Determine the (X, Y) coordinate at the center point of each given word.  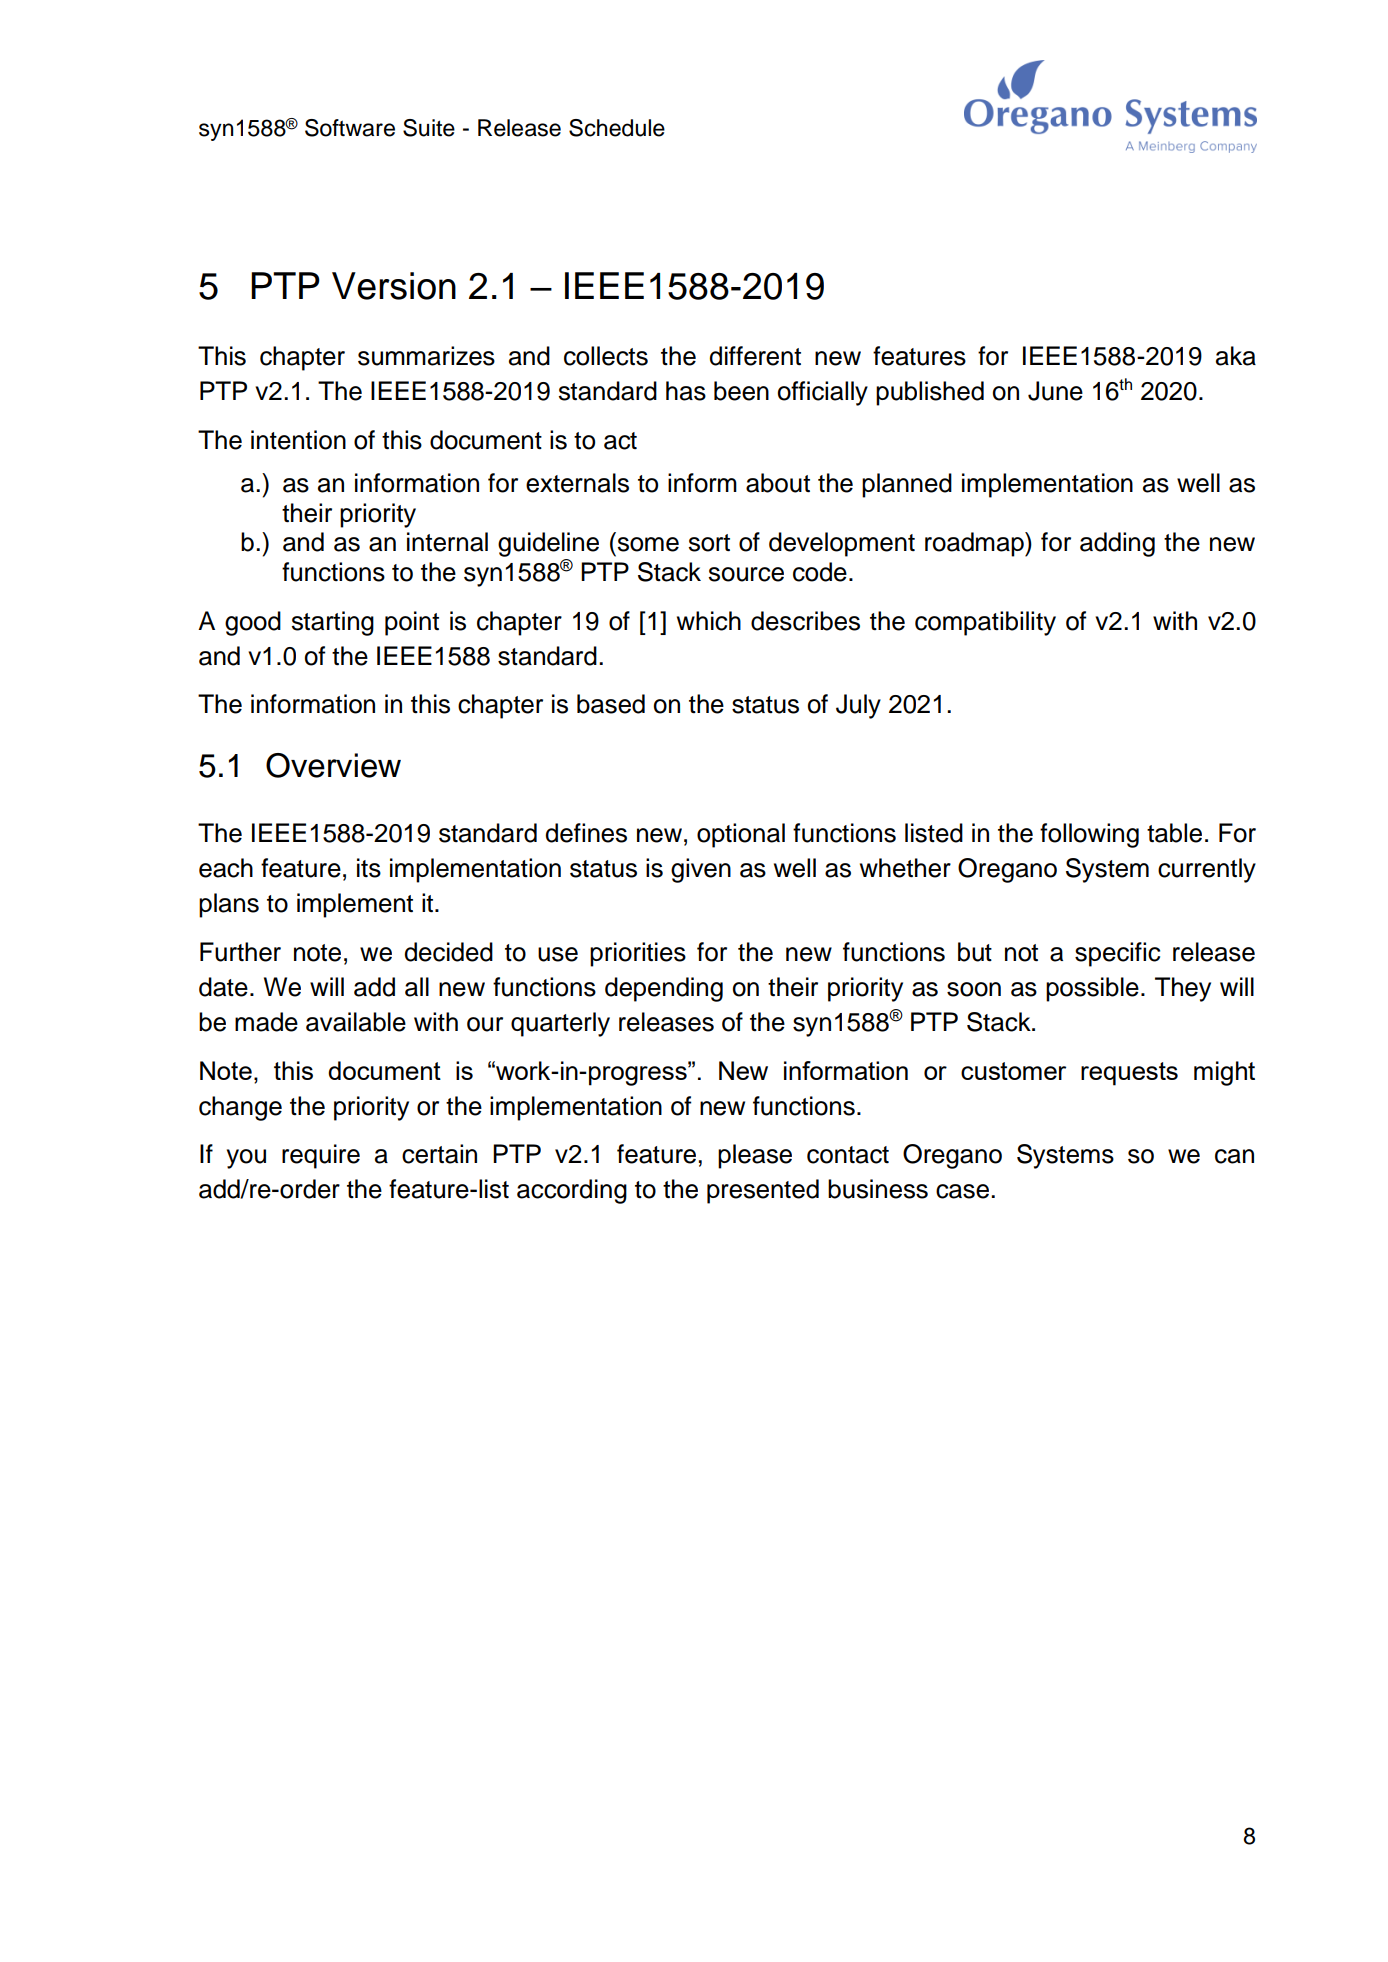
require (321, 1156)
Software (350, 128)
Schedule (617, 128)
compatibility (985, 623)
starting (333, 623)
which (709, 621)
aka (1236, 356)
